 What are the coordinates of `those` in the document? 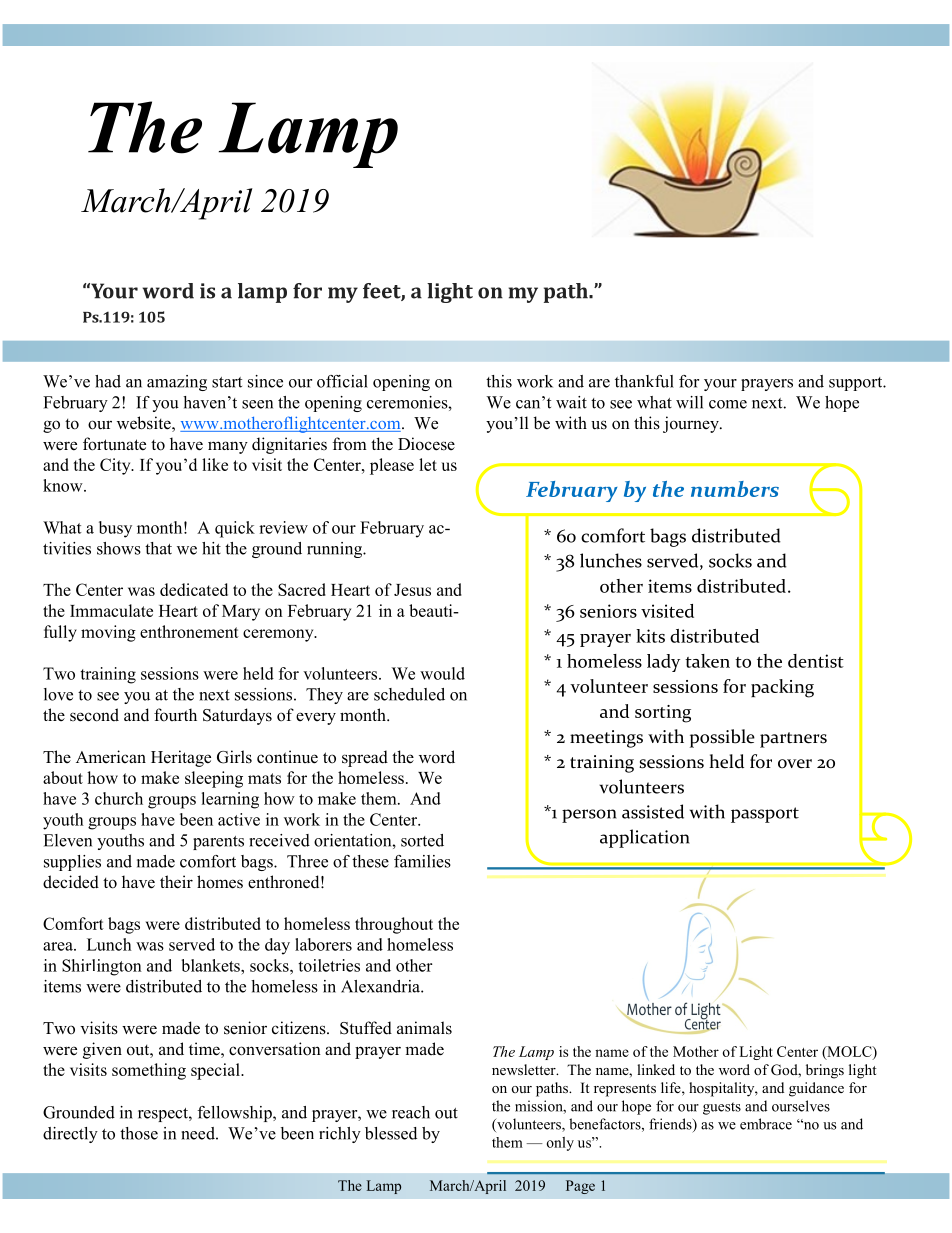 It's located at (139, 1133).
